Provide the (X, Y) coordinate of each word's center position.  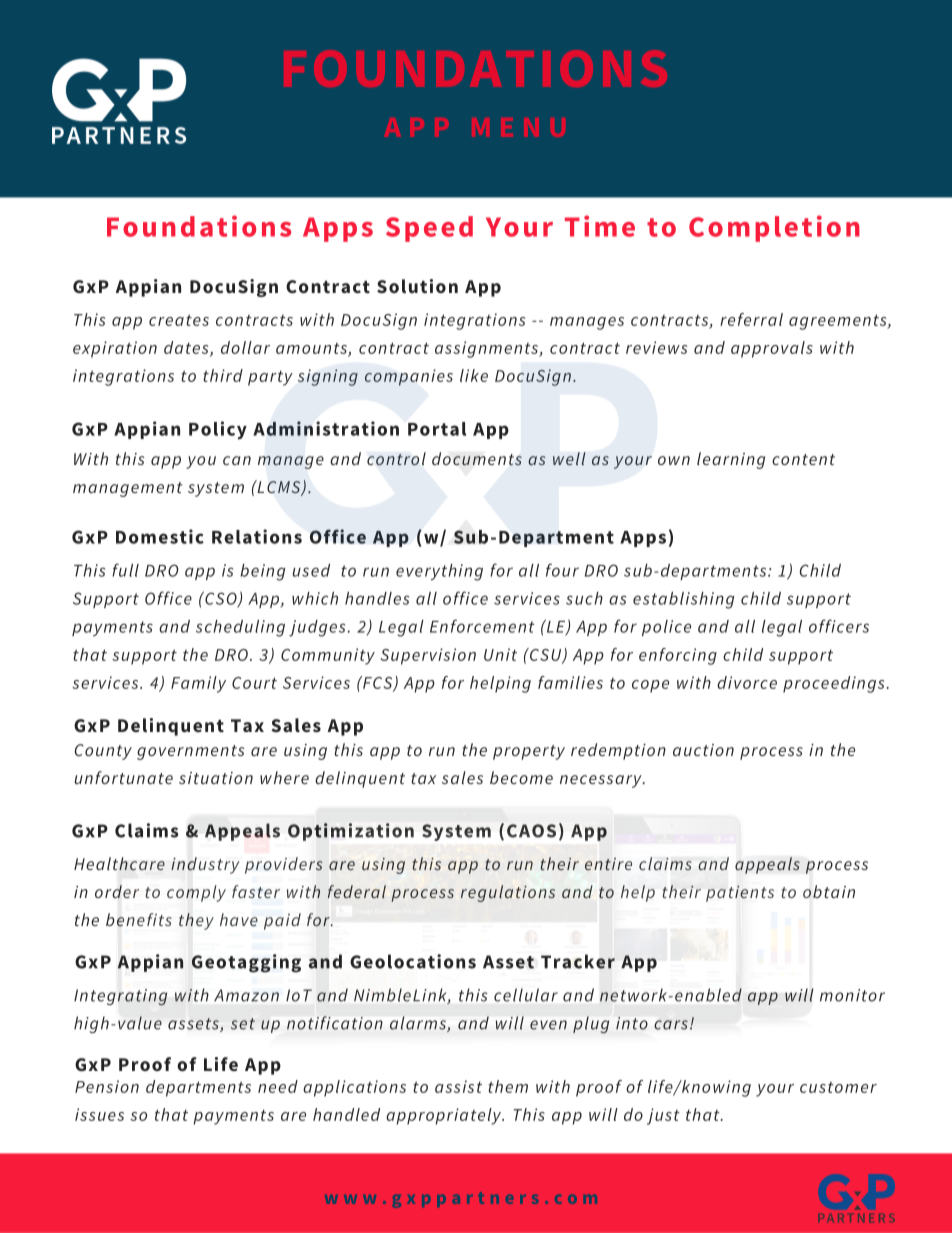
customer (838, 1087)
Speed (429, 229)
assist (458, 1086)
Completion (774, 228)
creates (179, 320)
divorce (747, 682)
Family (198, 684)
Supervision (428, 656)
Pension (107, 1086)
